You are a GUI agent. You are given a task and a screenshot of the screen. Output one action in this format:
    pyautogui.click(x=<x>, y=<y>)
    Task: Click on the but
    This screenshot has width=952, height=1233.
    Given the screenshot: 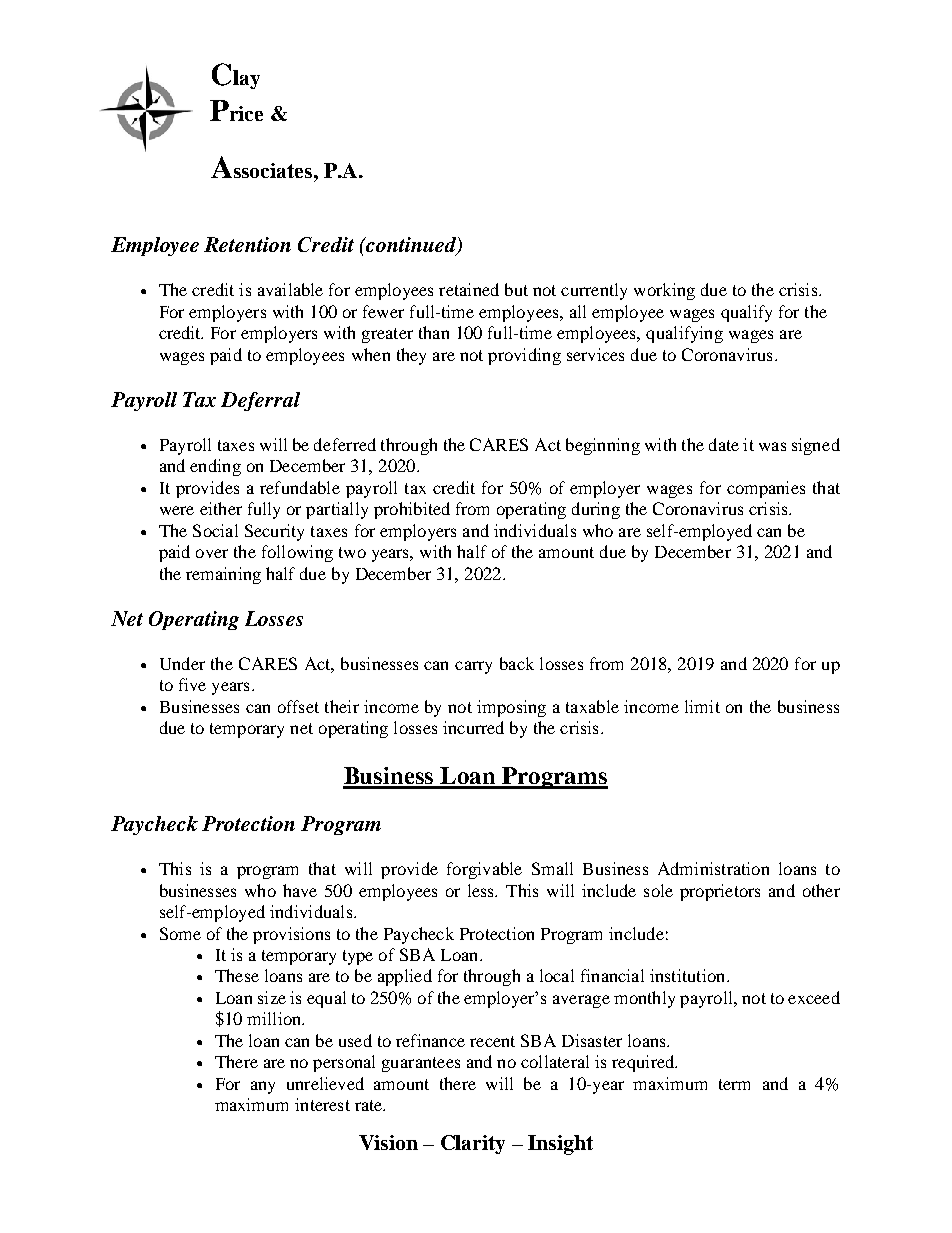 What is the action you would take?
    pyautogui.click(x=516, y=289)
